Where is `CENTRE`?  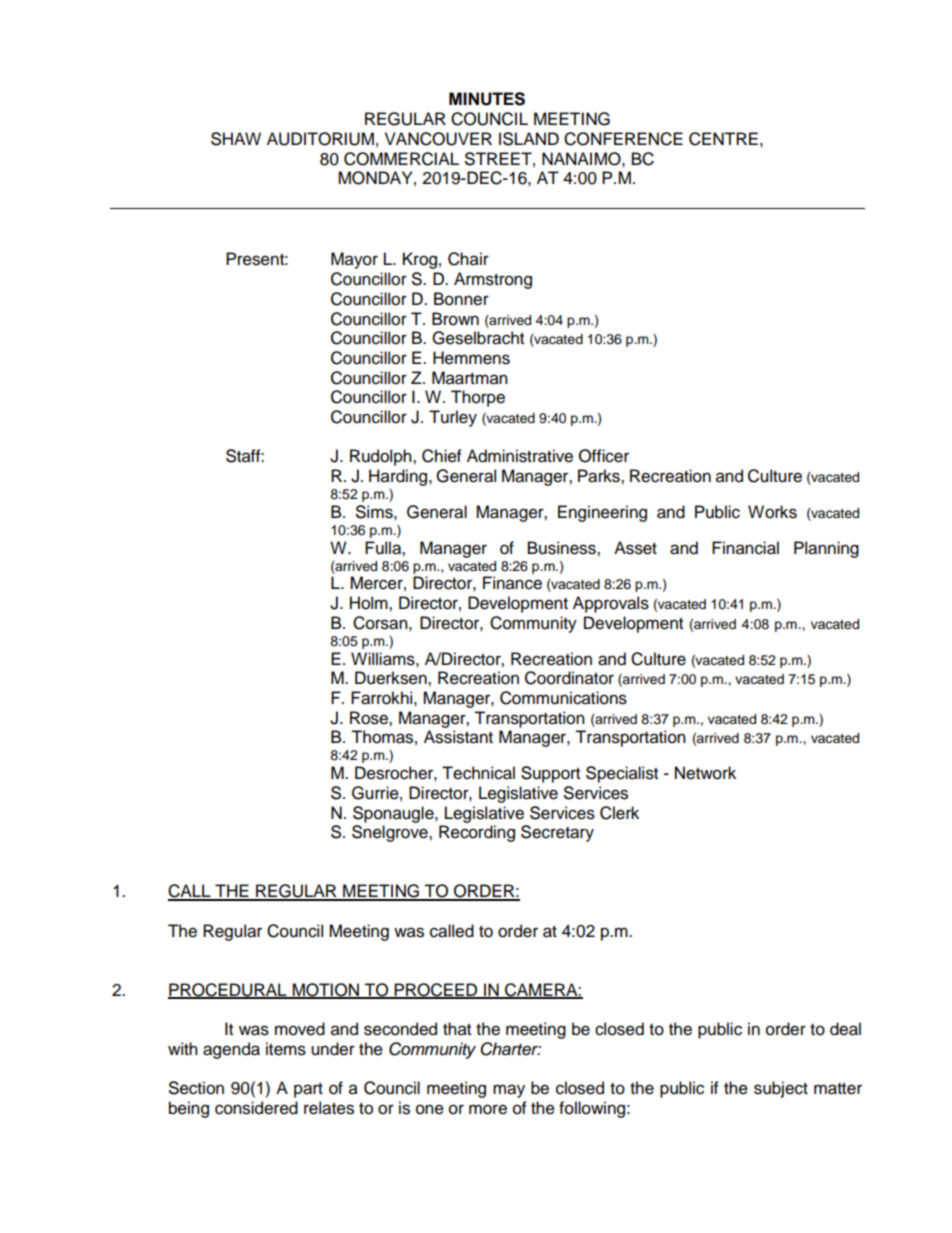 CENTRE is located at coordinates (723, 139).
